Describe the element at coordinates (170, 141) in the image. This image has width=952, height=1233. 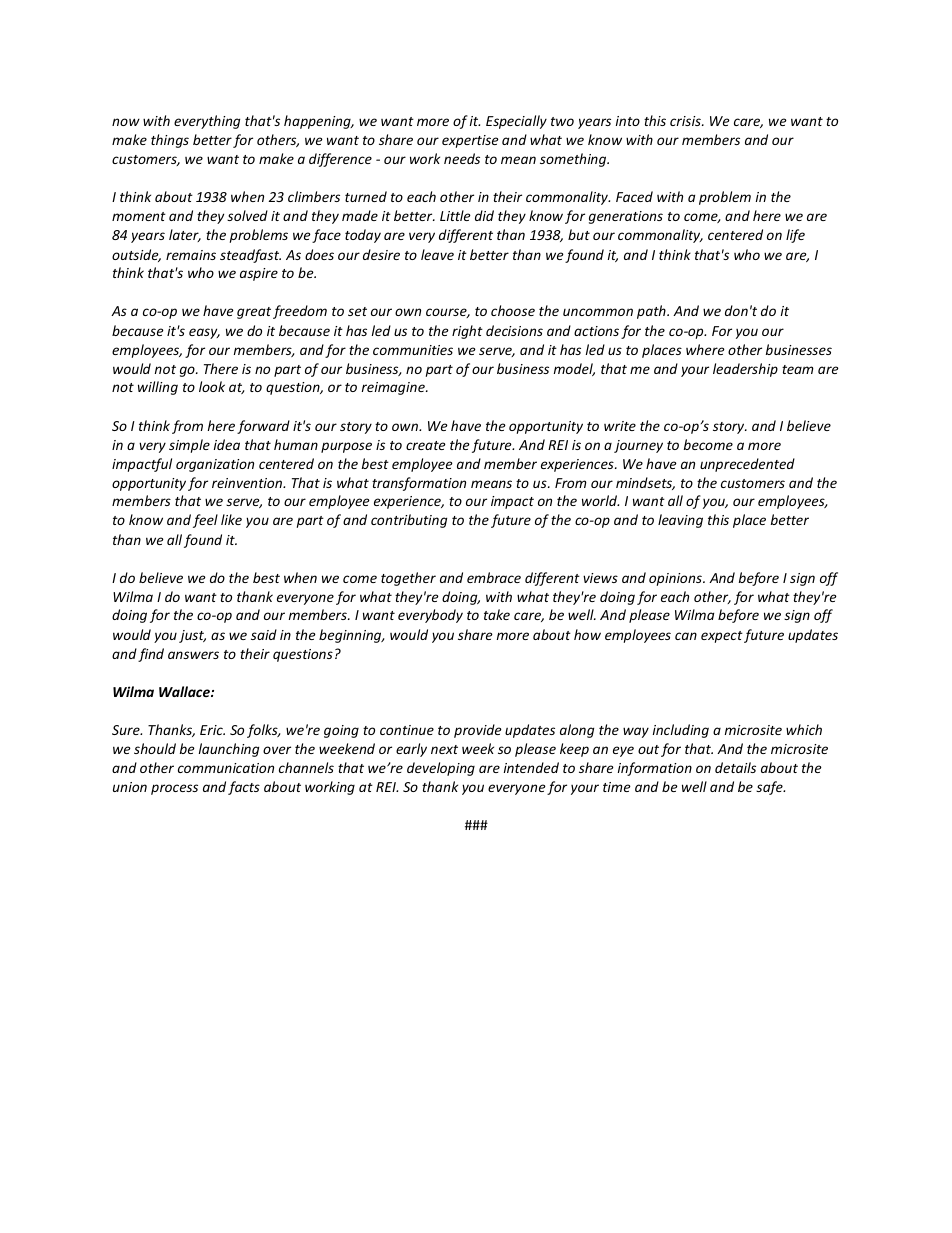
I see `things` at that location.
